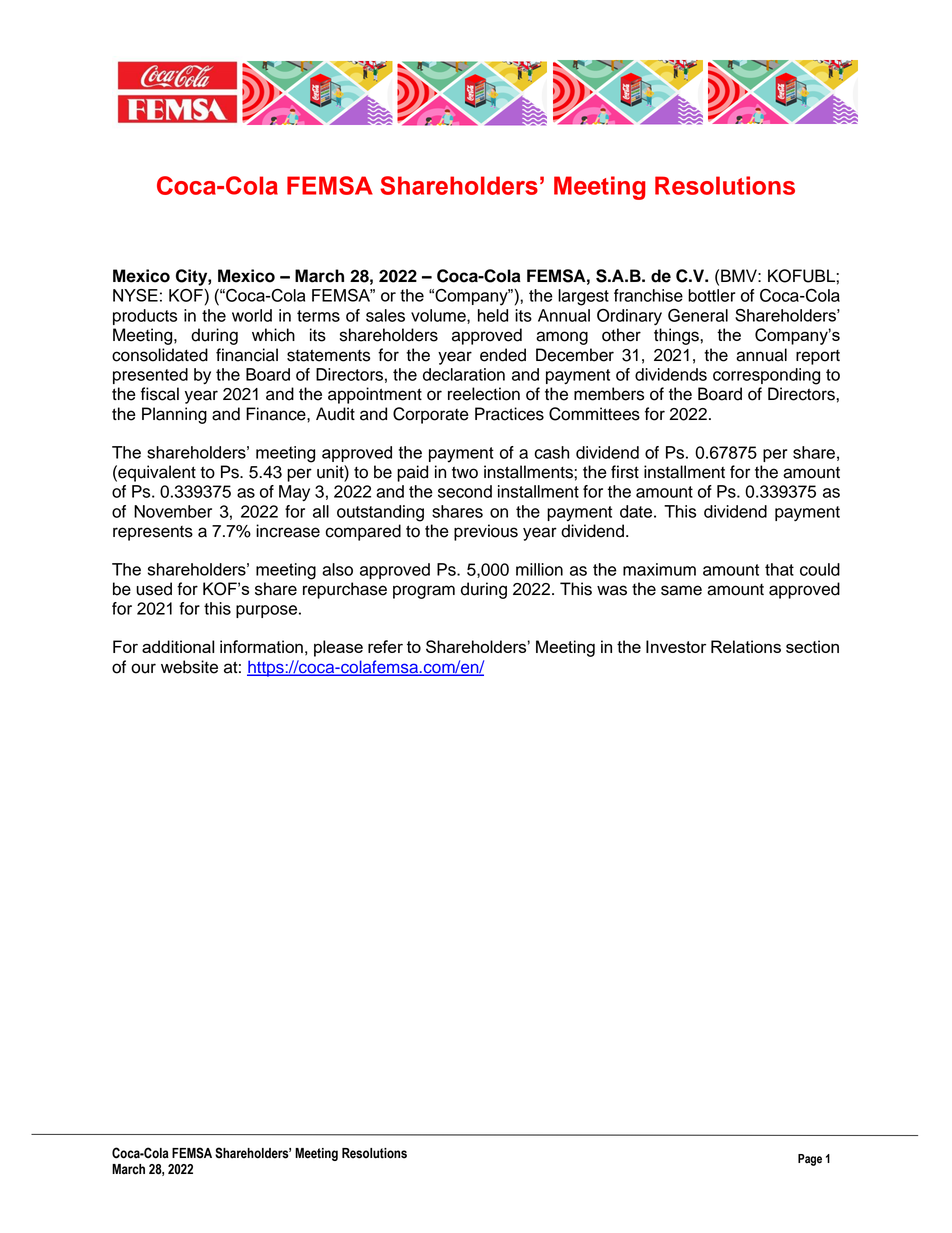  I want to click on program, so click(424, 592).
